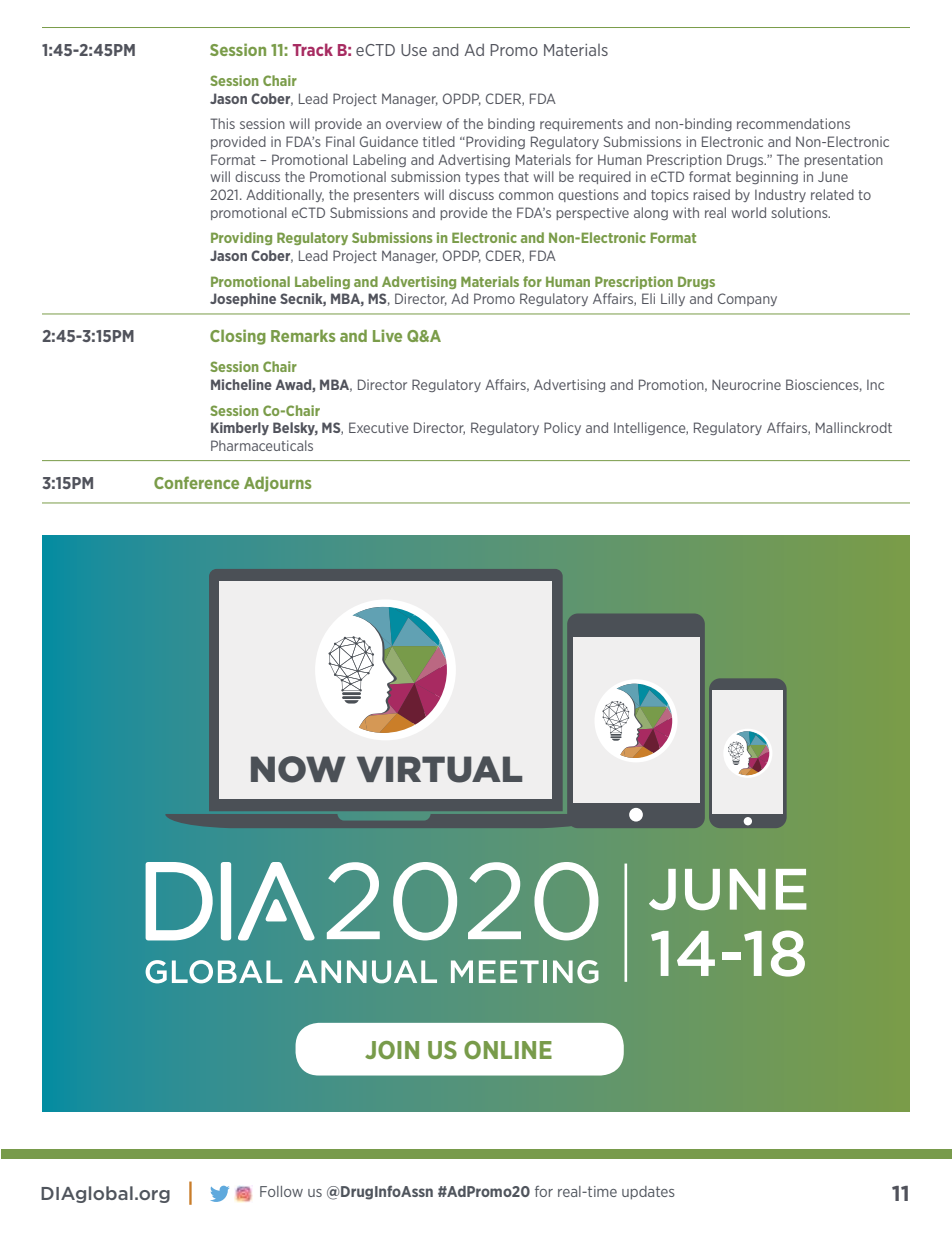 The height and width of the document is (1233, 952). Describe the element at coordinates (298, 769) in the document. I see `NOW` at that location.
